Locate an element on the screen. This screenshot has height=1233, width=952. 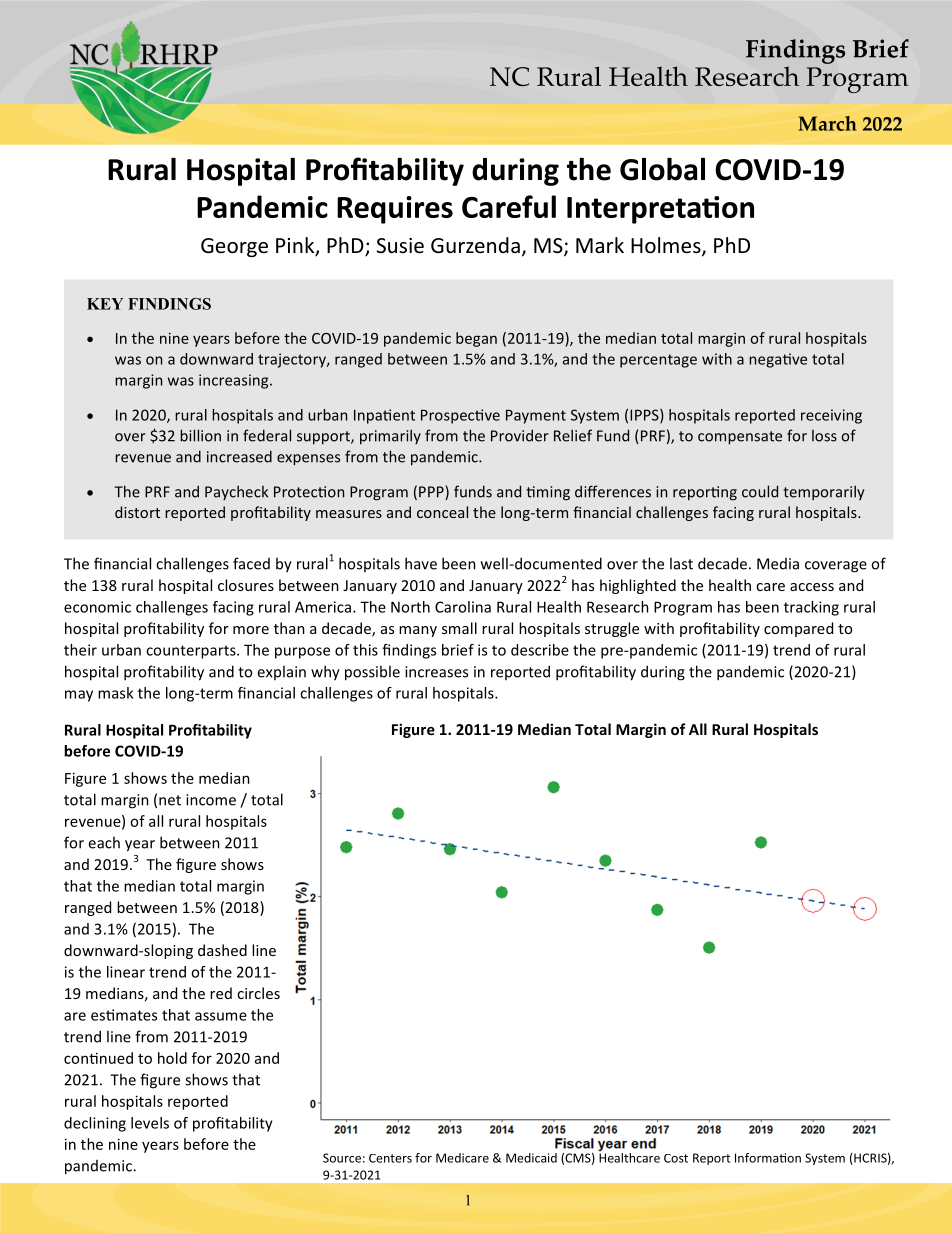
Global is located at coordinates (662, 169).
